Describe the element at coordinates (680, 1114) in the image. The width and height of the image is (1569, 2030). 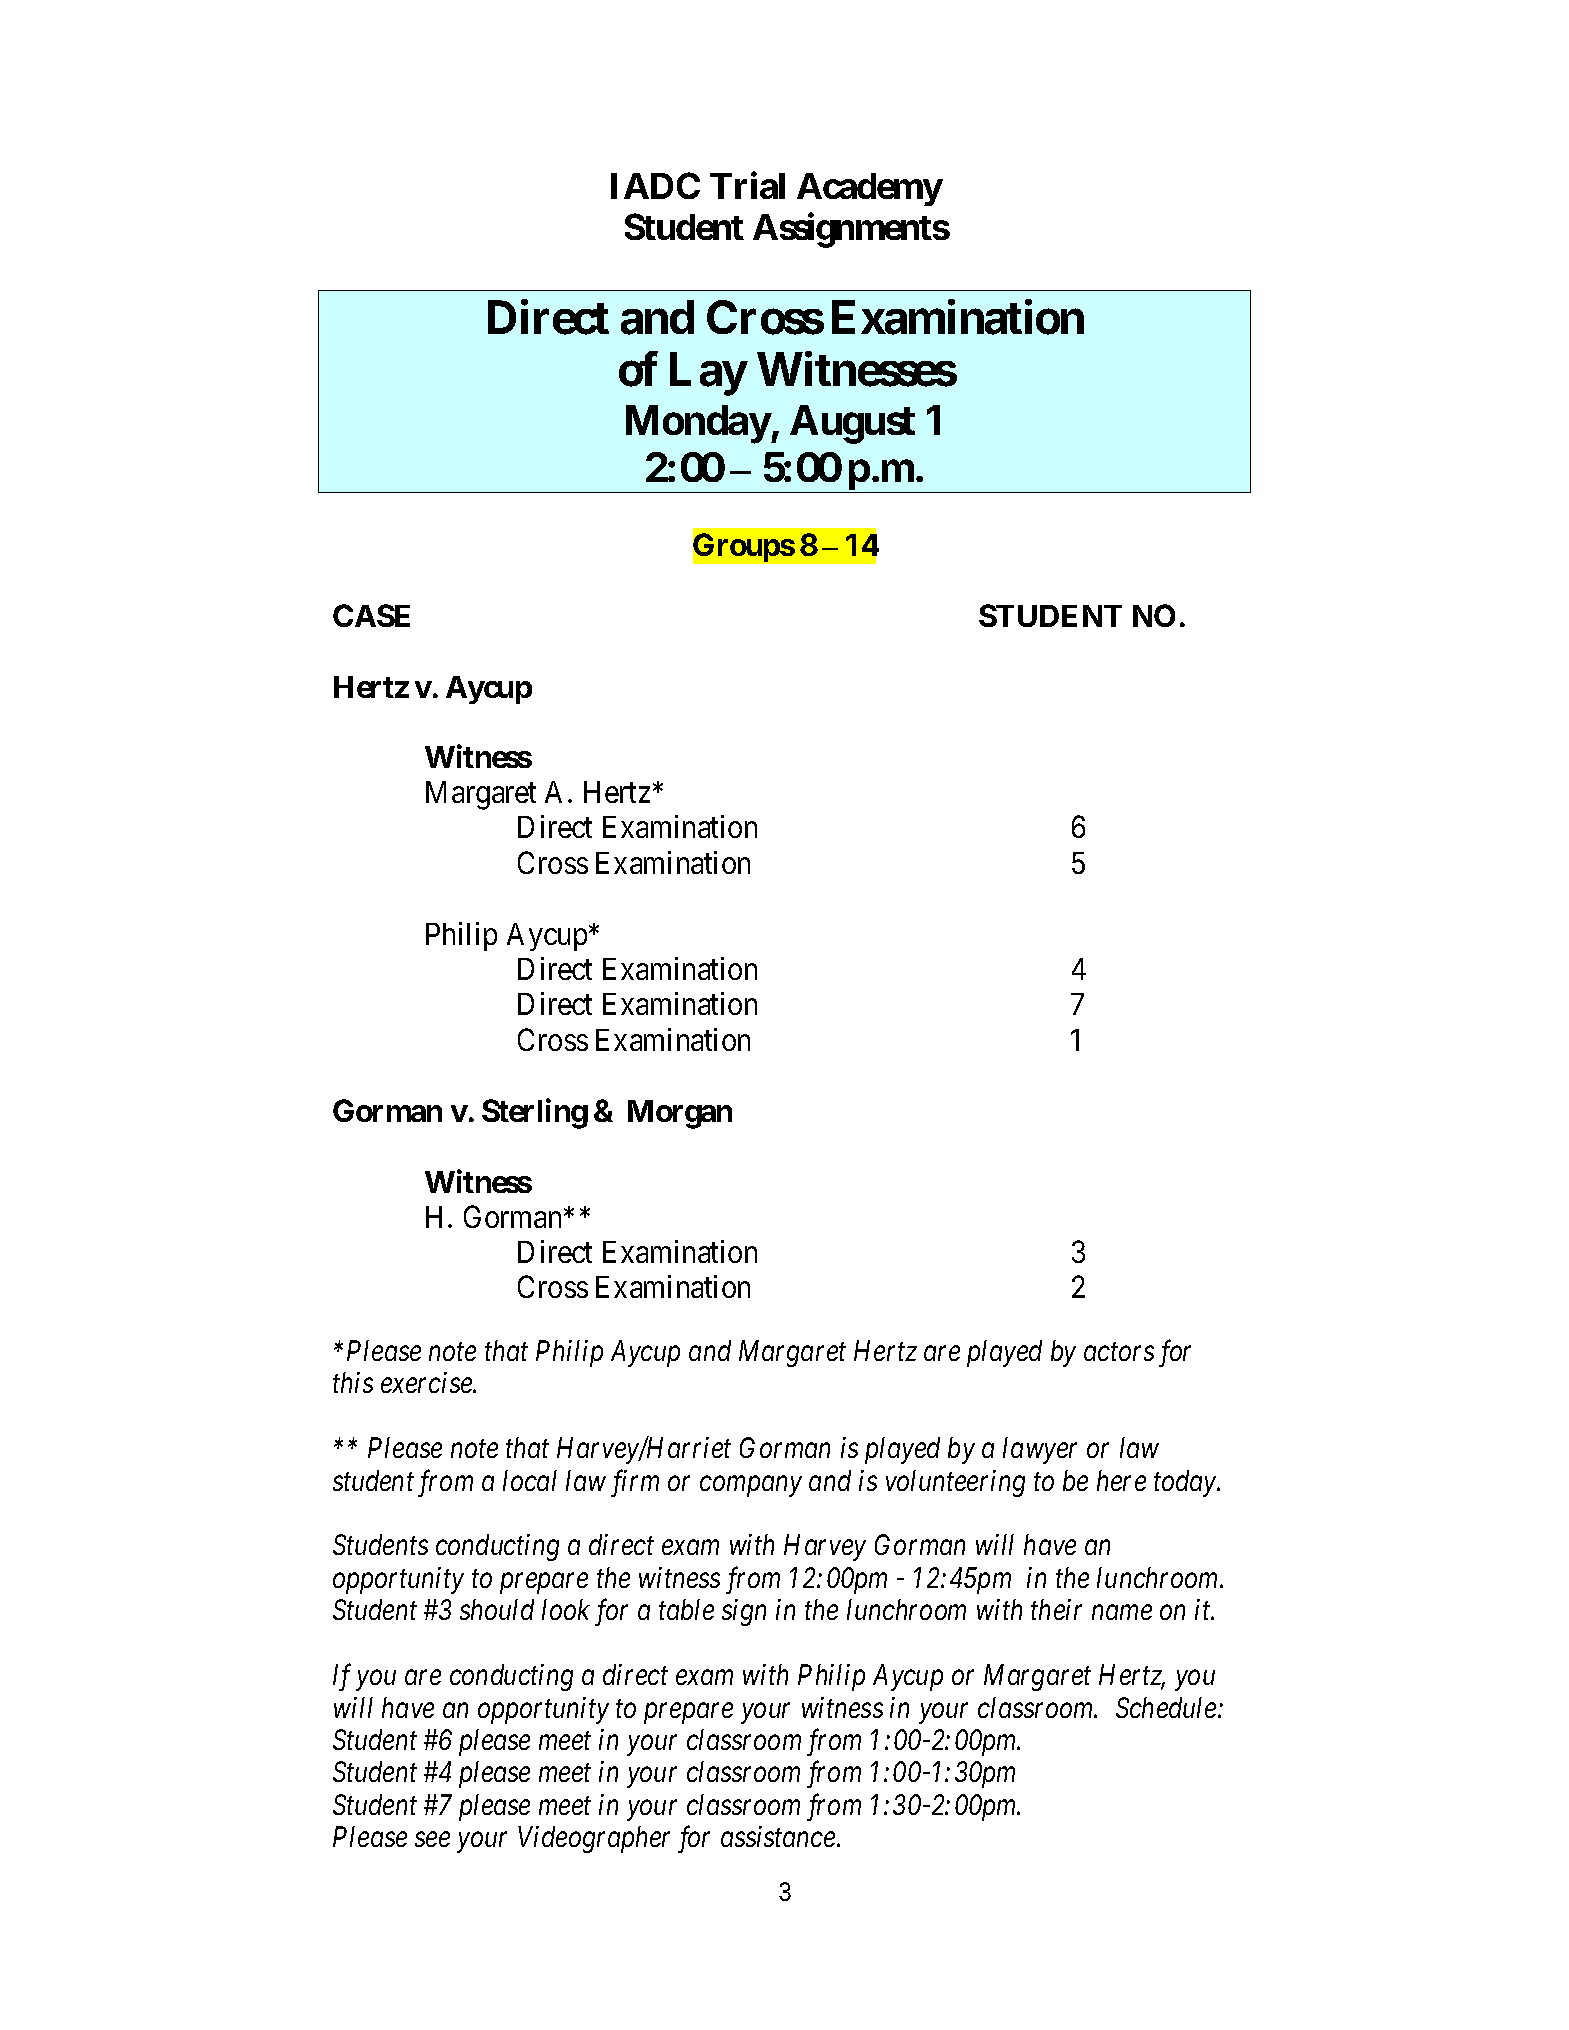
I see `Morgan` at that location.
